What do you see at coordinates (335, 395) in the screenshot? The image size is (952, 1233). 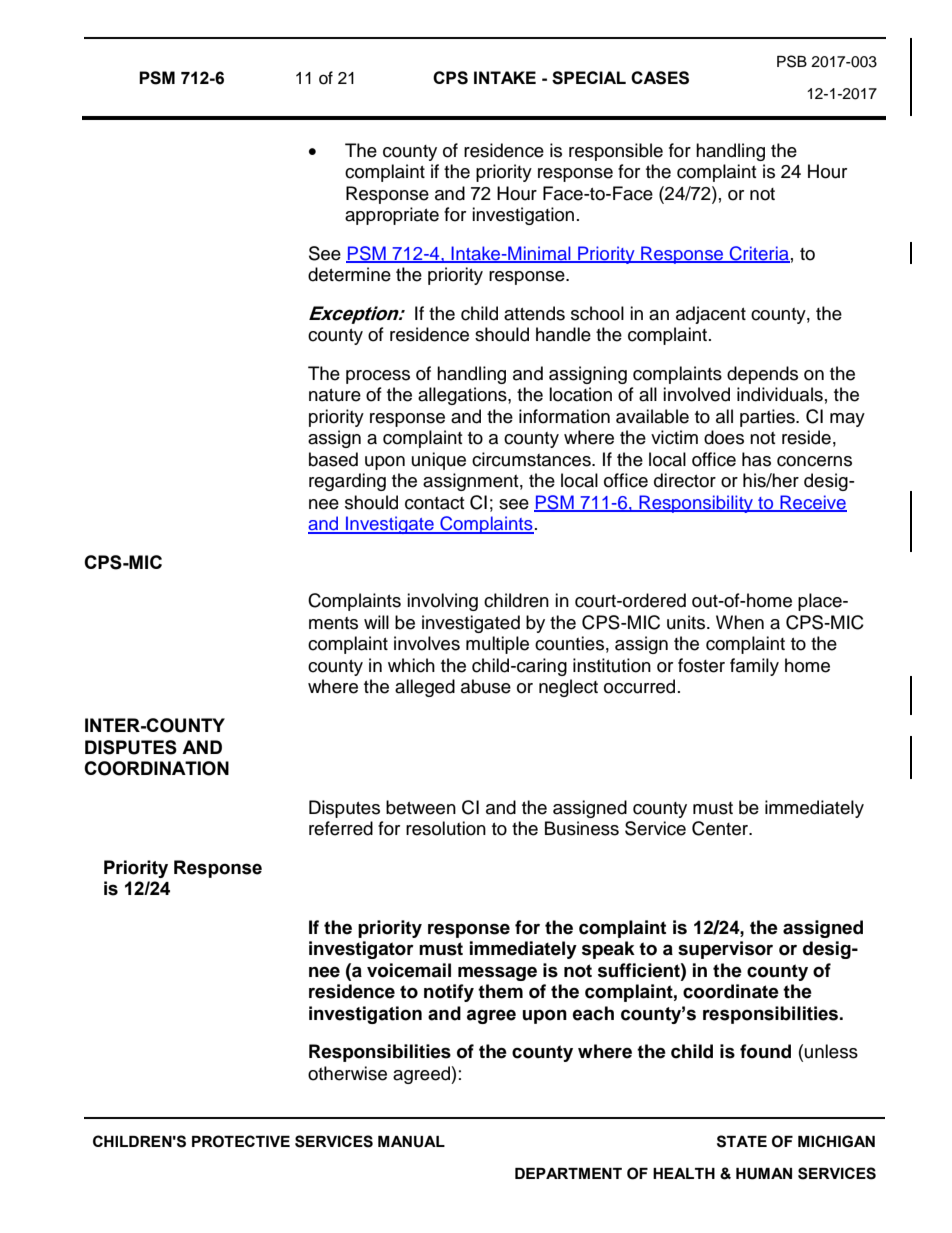 I see `nature` at bounding box center [335, 395].
